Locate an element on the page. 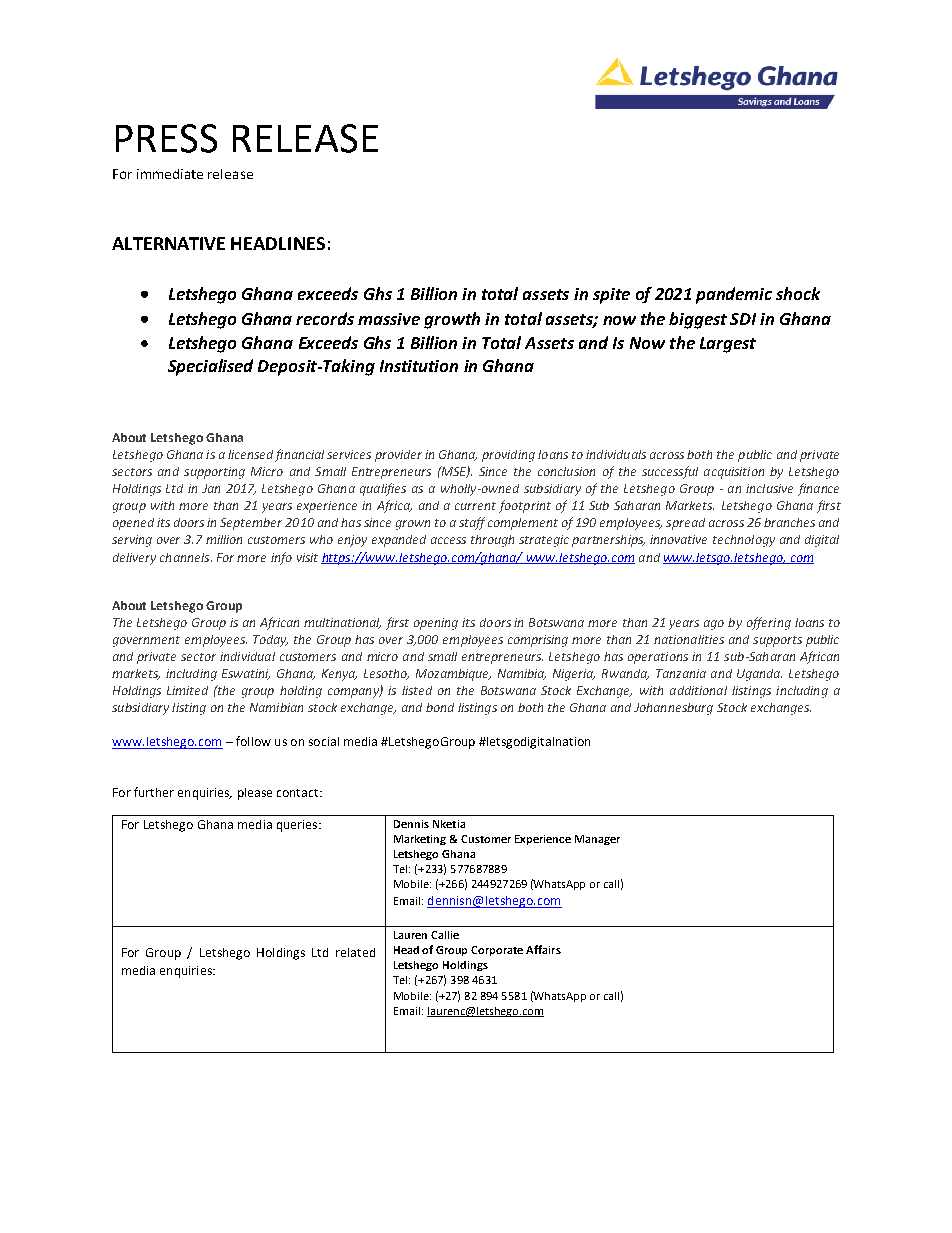 The height and width of the page is (1233, 952). Corporate is located at coordinates (497, 951).
